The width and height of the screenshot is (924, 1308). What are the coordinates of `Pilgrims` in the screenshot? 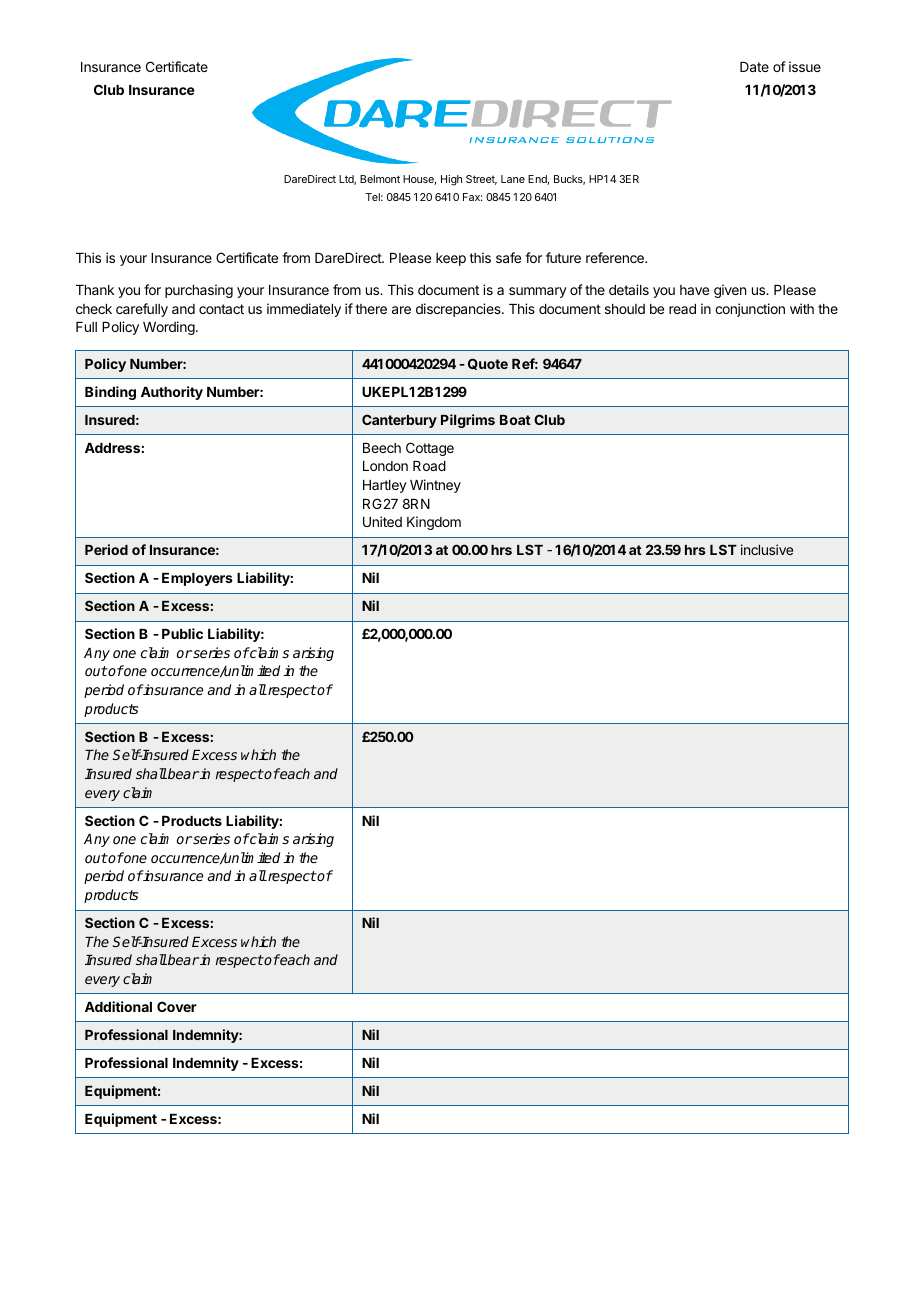 It's located at (468, 421).
